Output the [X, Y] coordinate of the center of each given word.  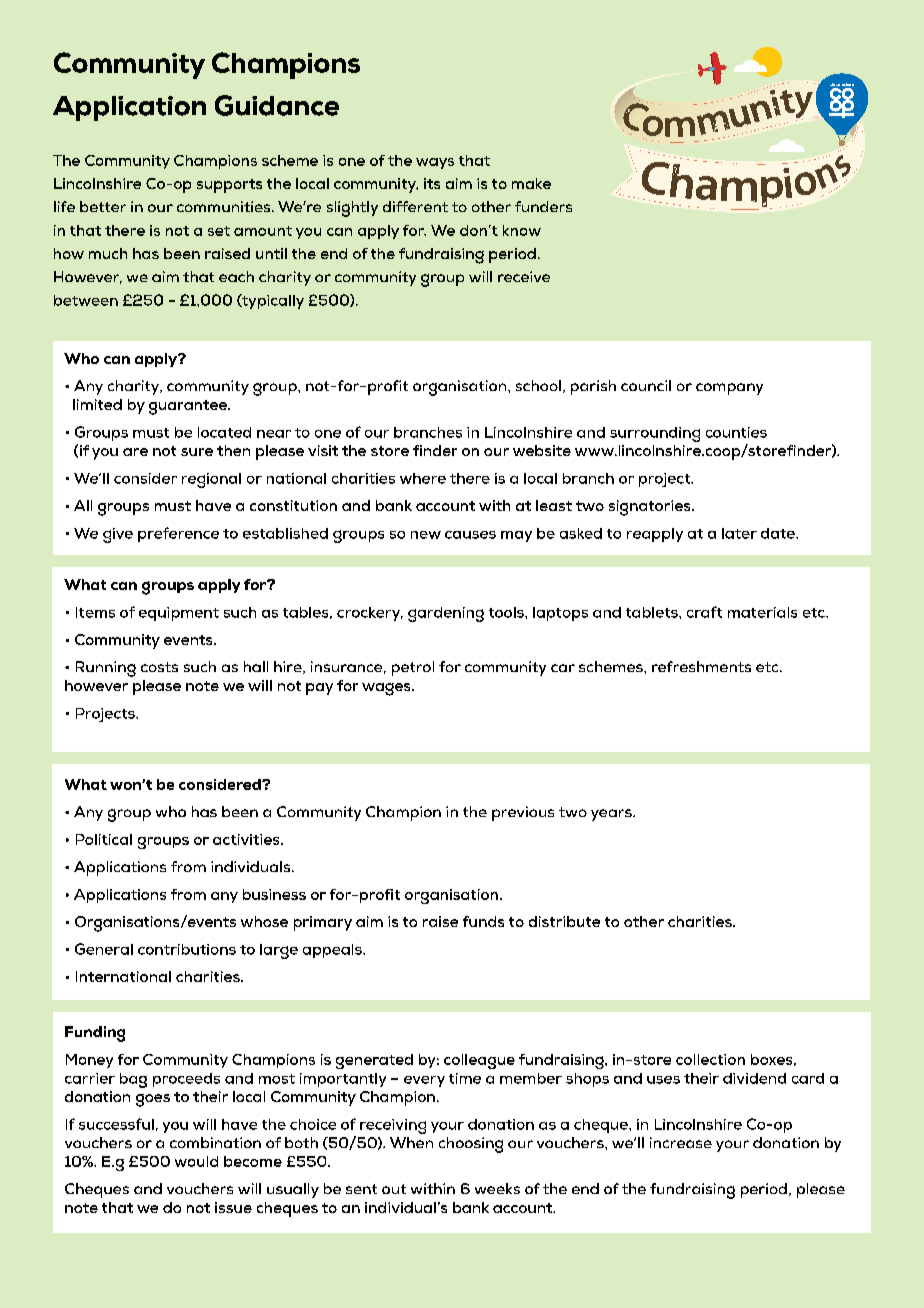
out [394, 1189]
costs [159, 667]
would [196, 1161]
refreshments [701, 666]
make [531, 183]
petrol [413, 668]
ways [435, 163]
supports [229, 186]
